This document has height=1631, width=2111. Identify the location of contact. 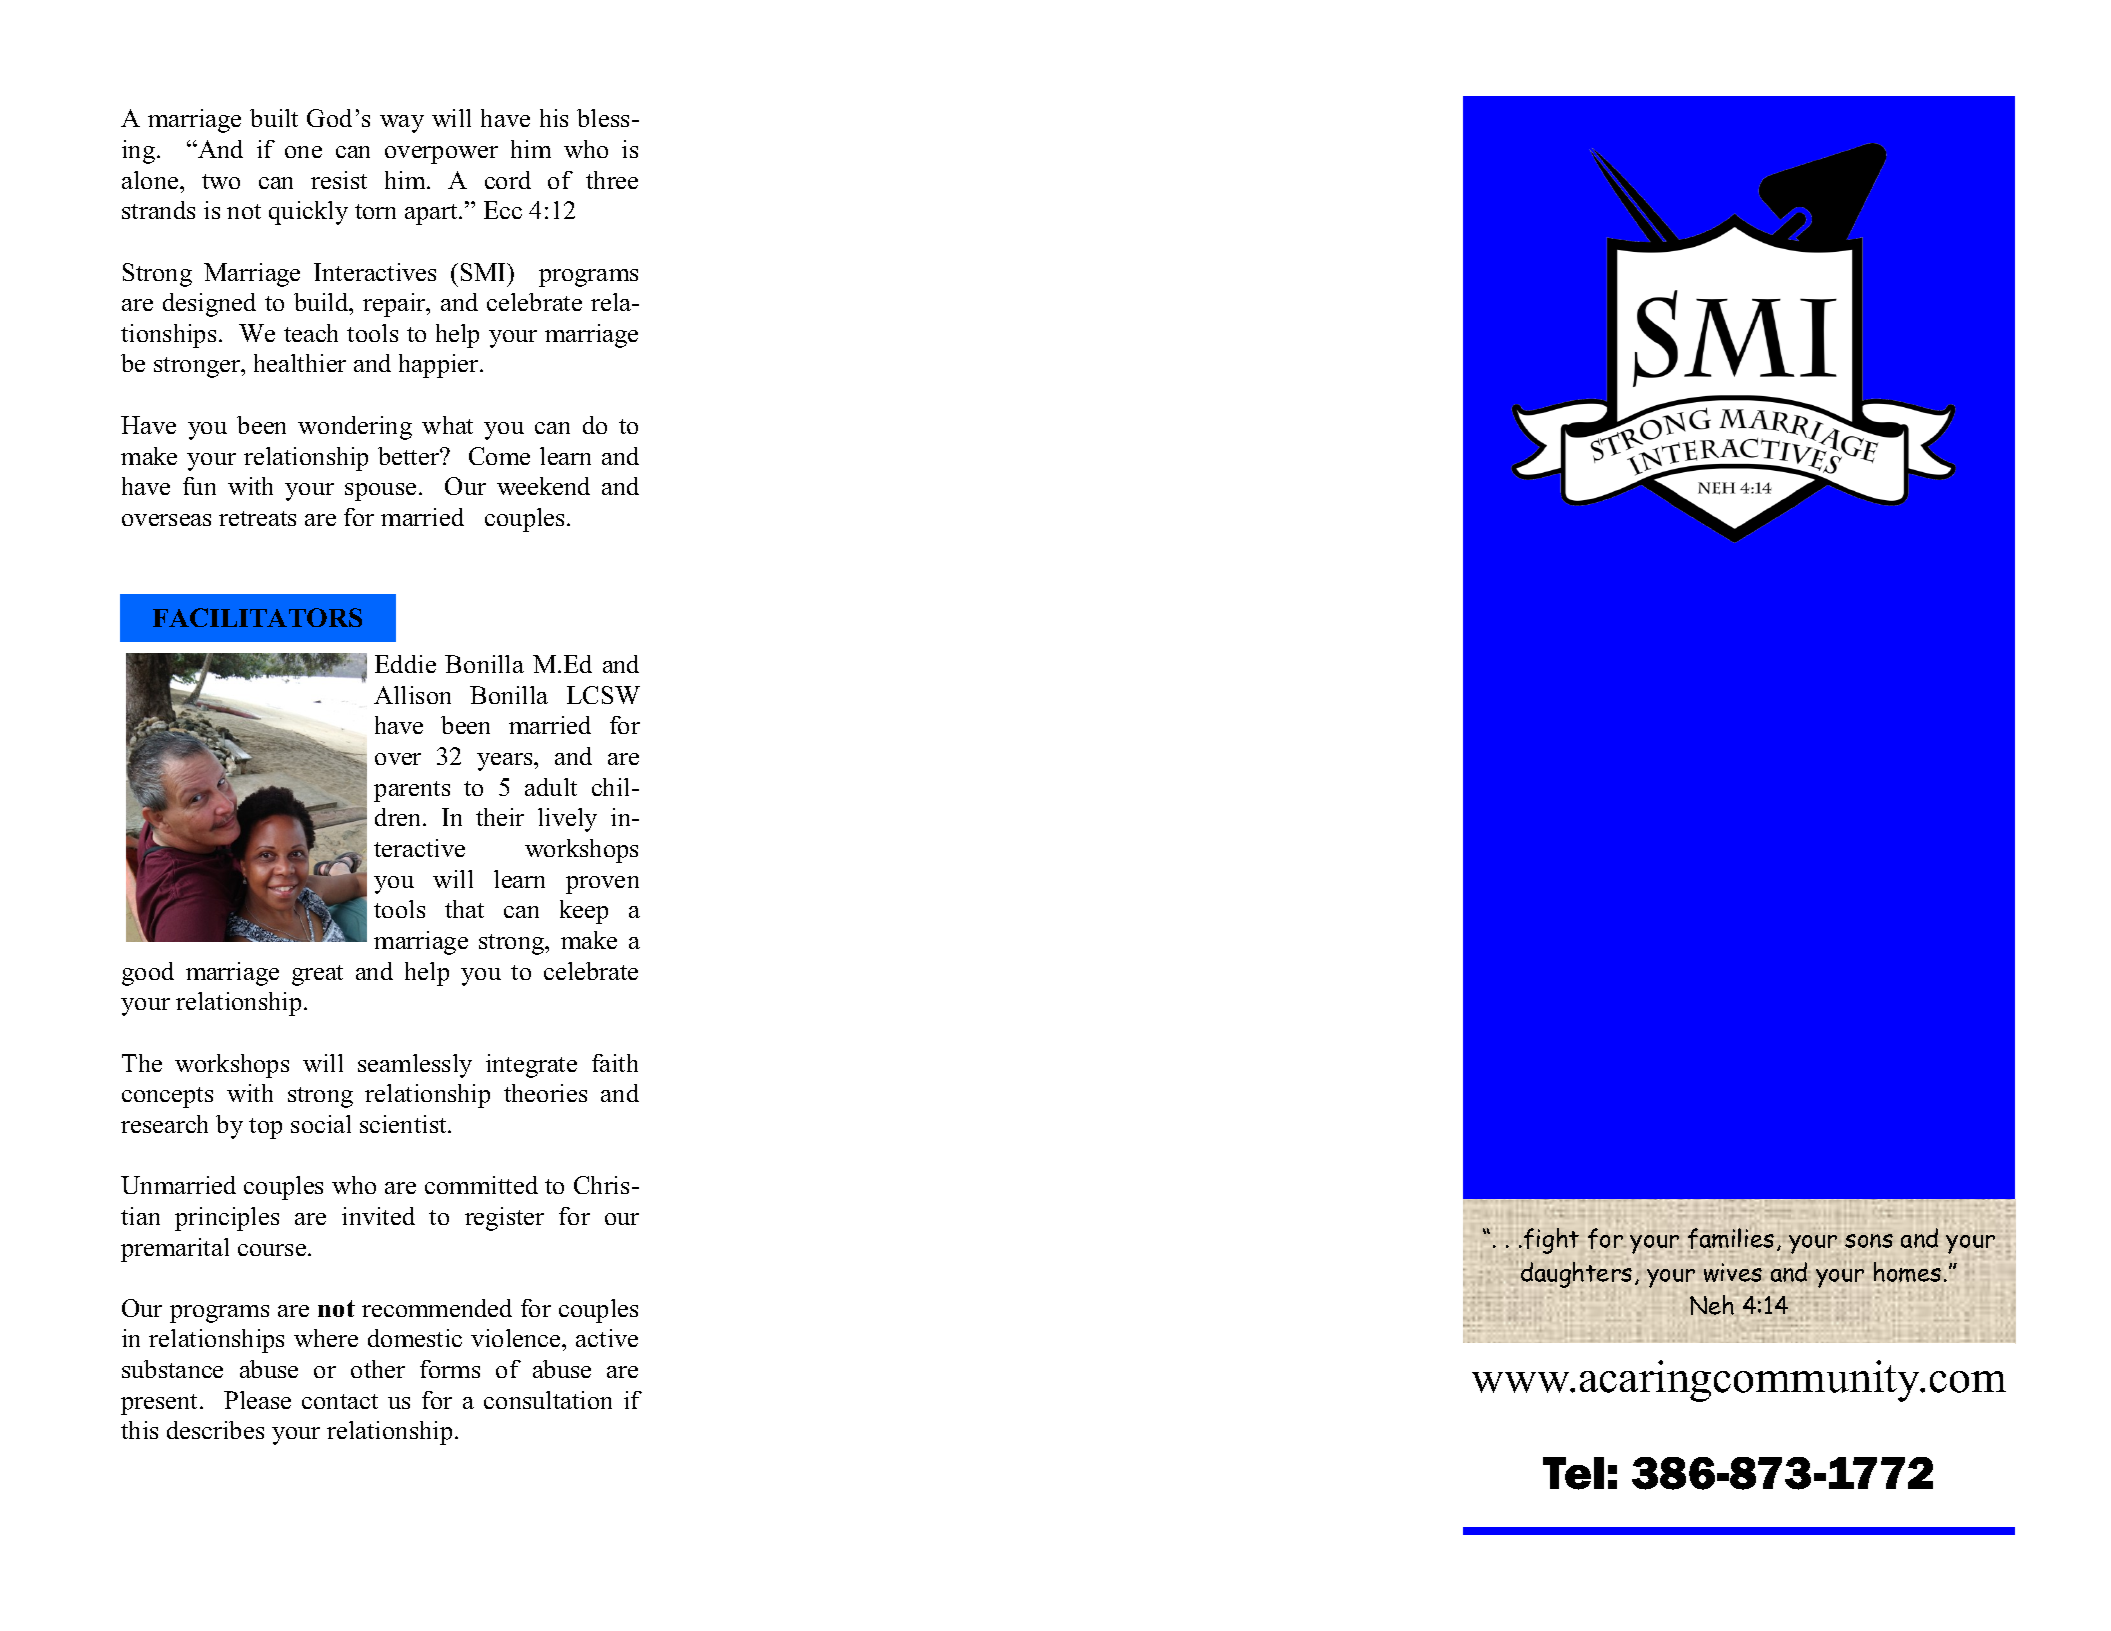
(340, 1401).
